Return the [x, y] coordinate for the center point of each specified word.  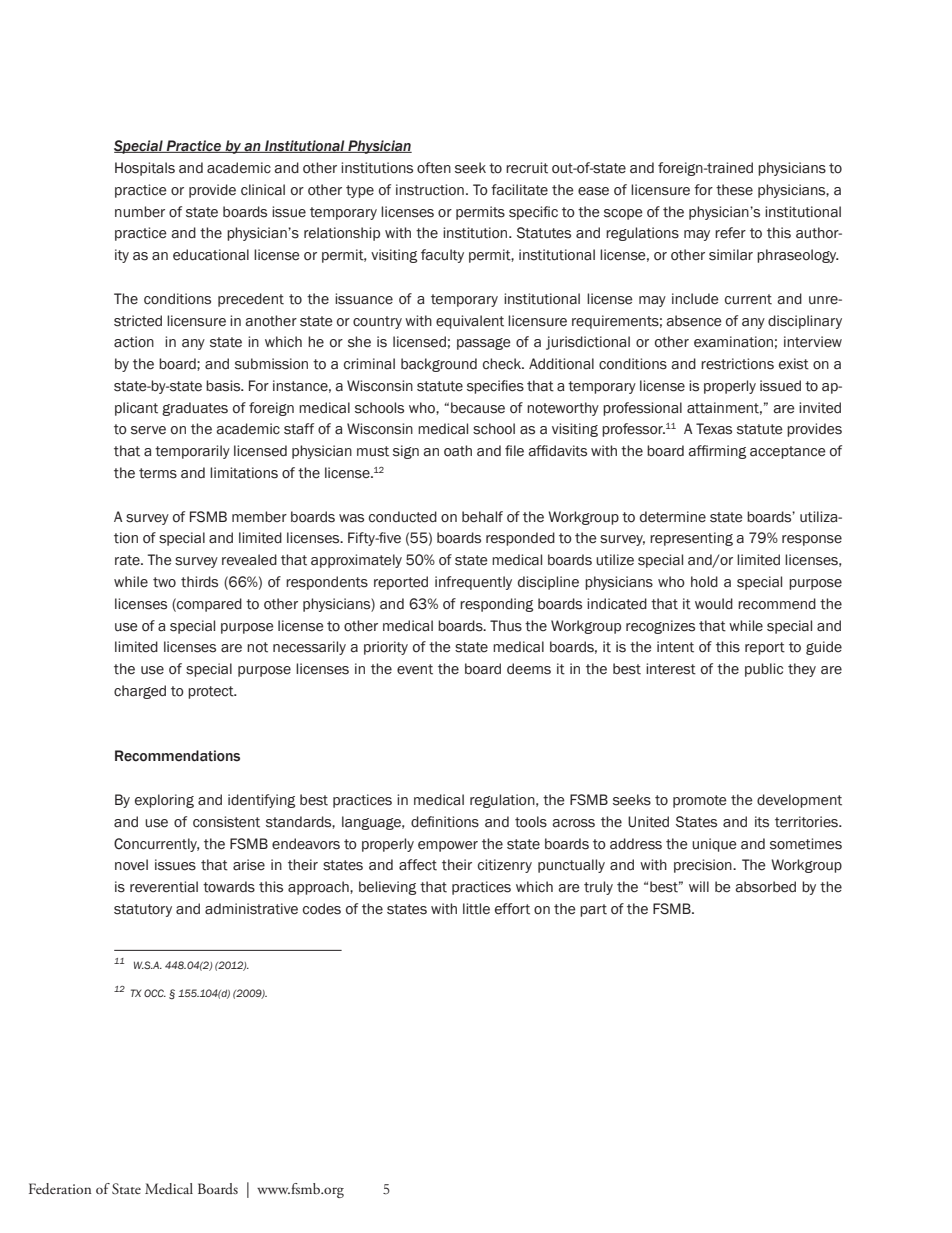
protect [212, 692]
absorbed [765, 887]
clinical [263, 190]
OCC [155, 993]
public [764, 670]
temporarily [192, 452]
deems [529, 669]
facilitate [519, 190]
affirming [717, 452]
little [476, 909]
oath [458, 451]
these [734, 190]
